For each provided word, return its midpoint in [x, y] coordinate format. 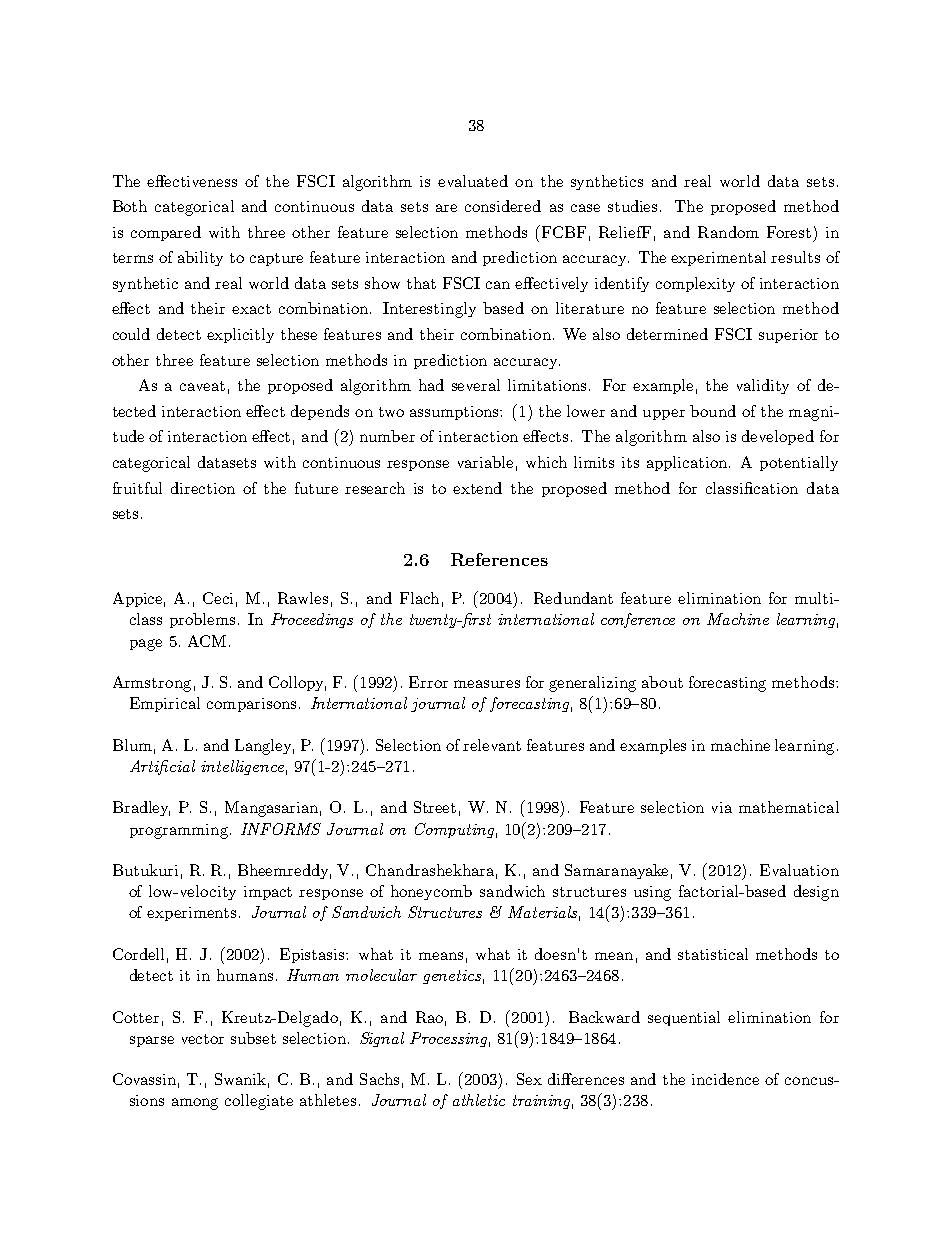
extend [477, 488]
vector [203, 1039]
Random [728, 232]
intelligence [242, 767]
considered [503, 206]
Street [435, 807]
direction [203, 488]
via [722, 807]
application [688, 463]
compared [166, 233]
